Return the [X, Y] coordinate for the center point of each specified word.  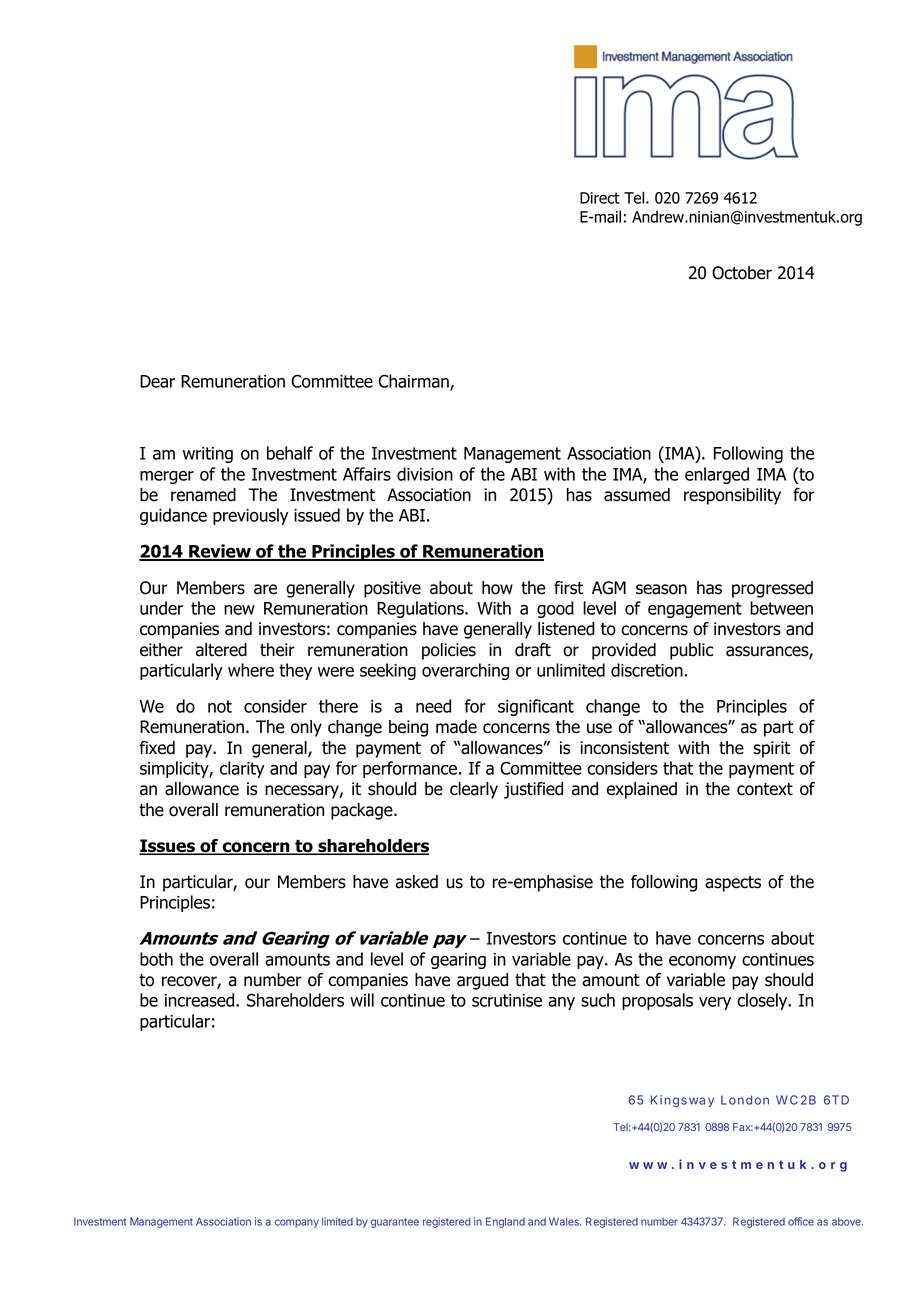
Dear [157, 381]
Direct [600, 198]
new [239, 610]
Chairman [414, 382]
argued [482, 981]
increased [201, 1000]
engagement [695, 610]
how [497, 588]
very [715, 1003]
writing [208, 455]
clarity [242, 769]
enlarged [717, 475]
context [765, 789]
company [297, 1223]
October [742, 273]
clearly [474, 790]
